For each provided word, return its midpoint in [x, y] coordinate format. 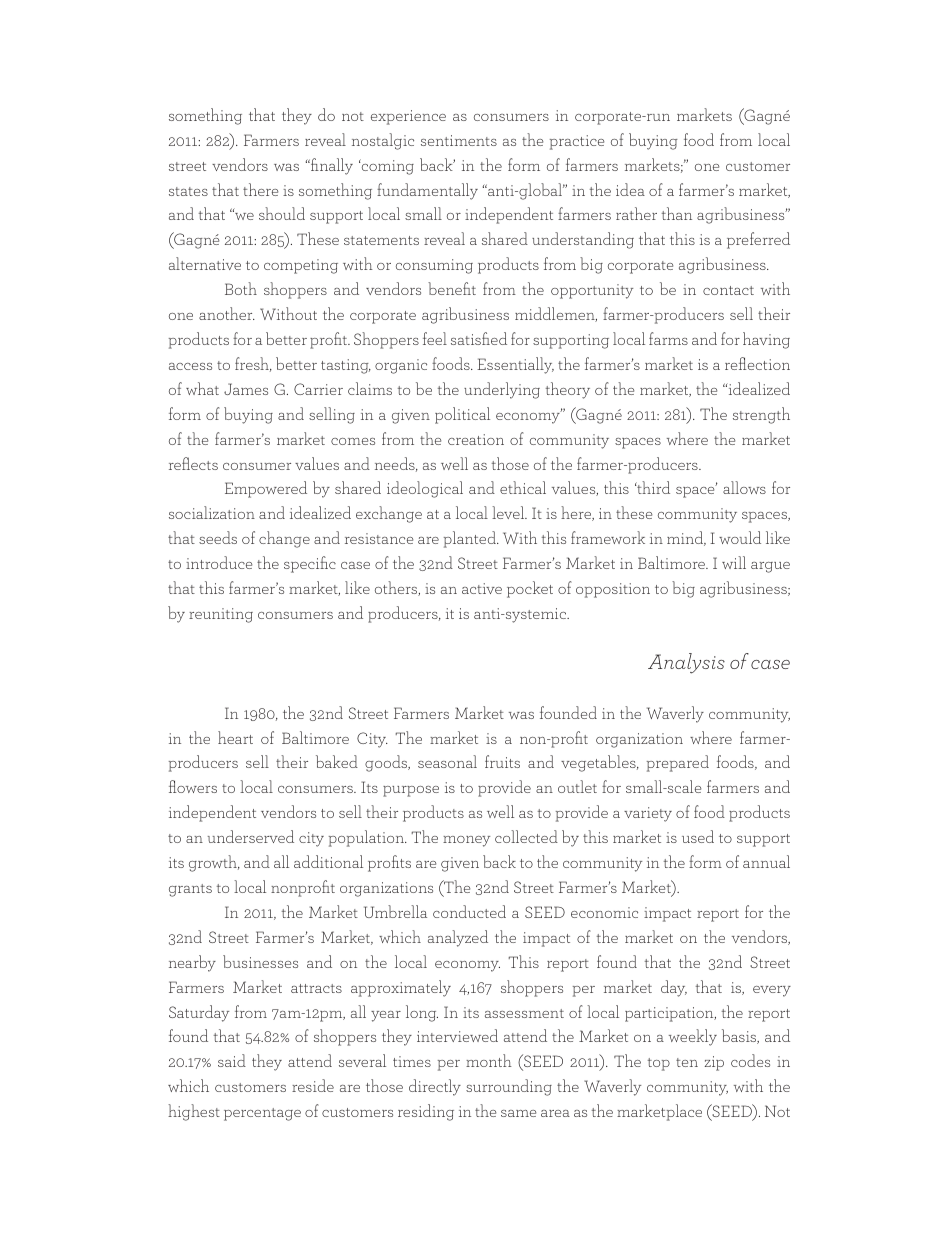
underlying [502, 390]
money [466, 841]
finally [331, 166]
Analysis [686, 663]
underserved [251, 836]
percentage [262, 1114]
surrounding [509, 1087]
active [482, 588]
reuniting [221, 615]
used [698, 836]
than [677, 213]
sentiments [459, 140]
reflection [757, 363]
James [246, 389]
